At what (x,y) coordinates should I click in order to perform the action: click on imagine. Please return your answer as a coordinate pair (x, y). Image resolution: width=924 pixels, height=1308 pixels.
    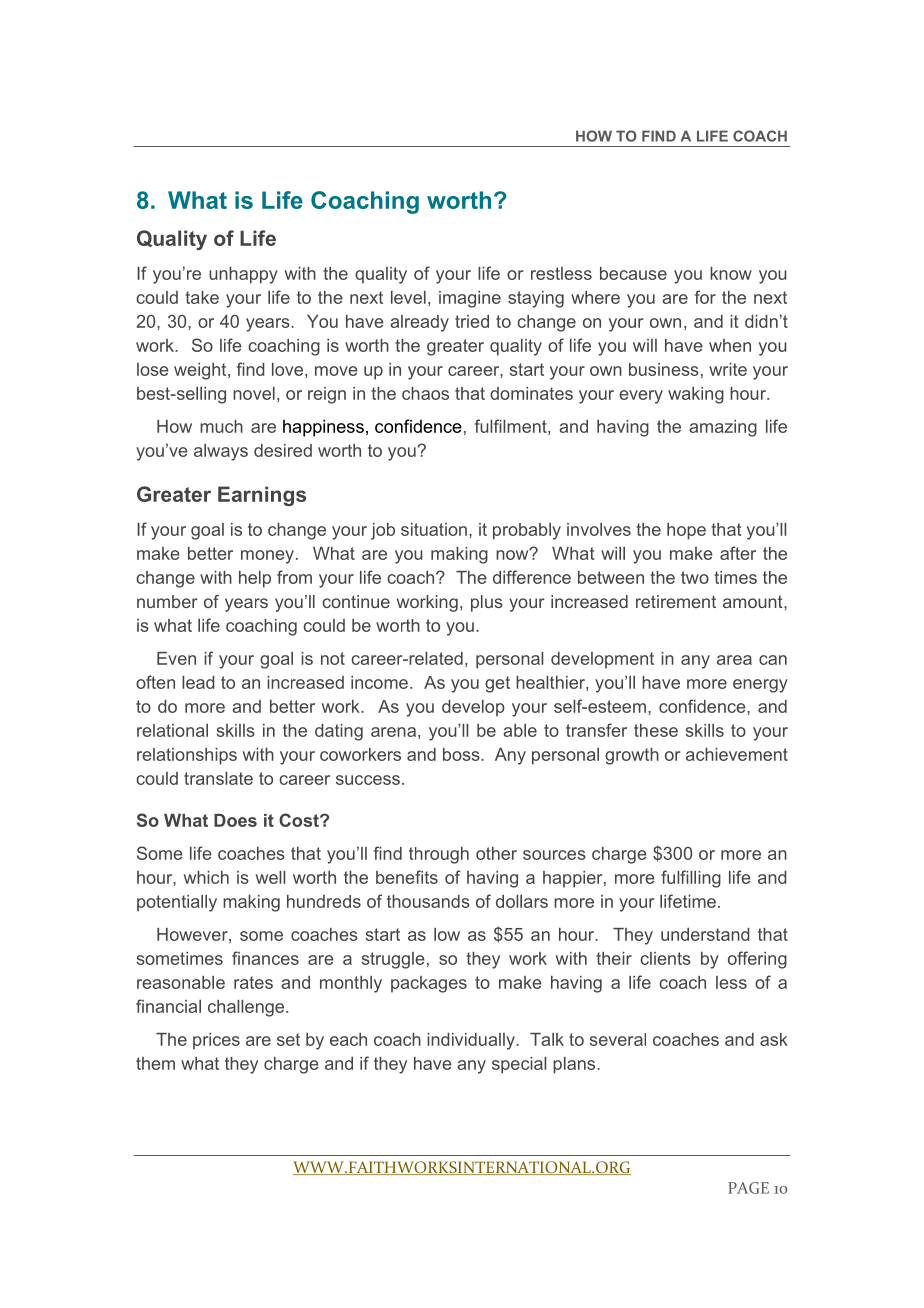
    Looking at the image, I should click on (470, 299).
